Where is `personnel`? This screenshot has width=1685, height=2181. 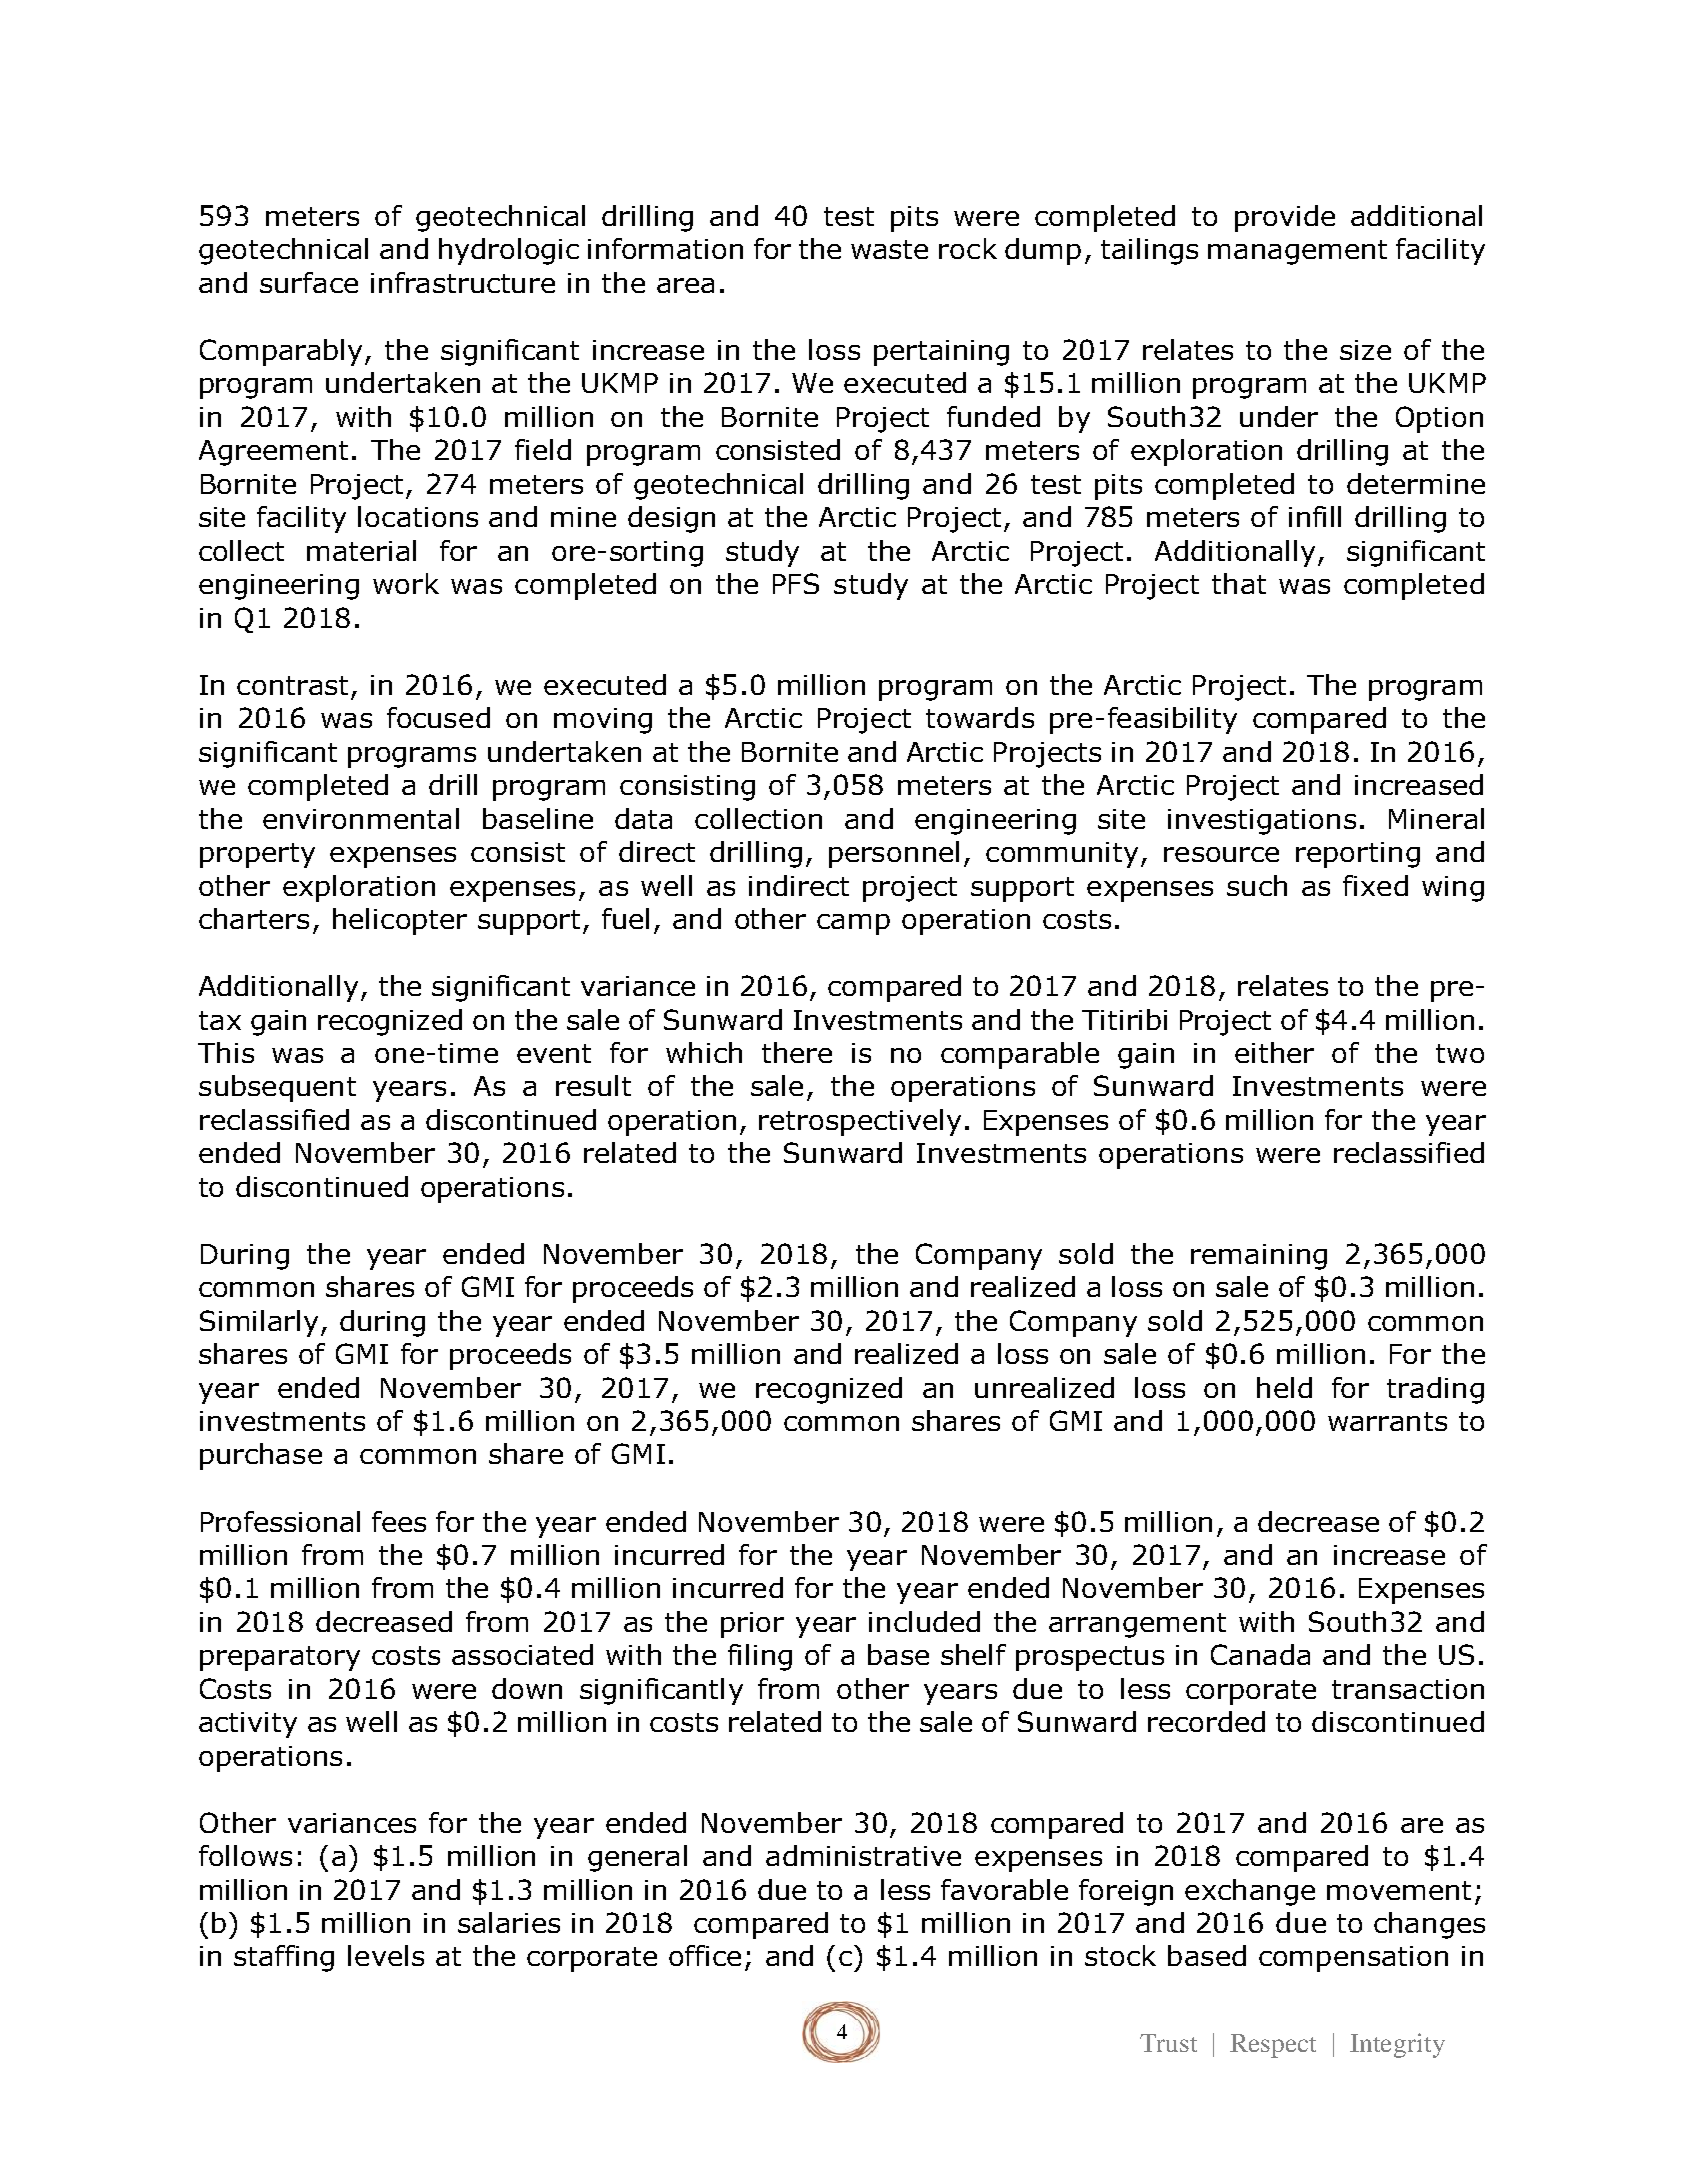
personnel is located at coordinates (894, 854).
